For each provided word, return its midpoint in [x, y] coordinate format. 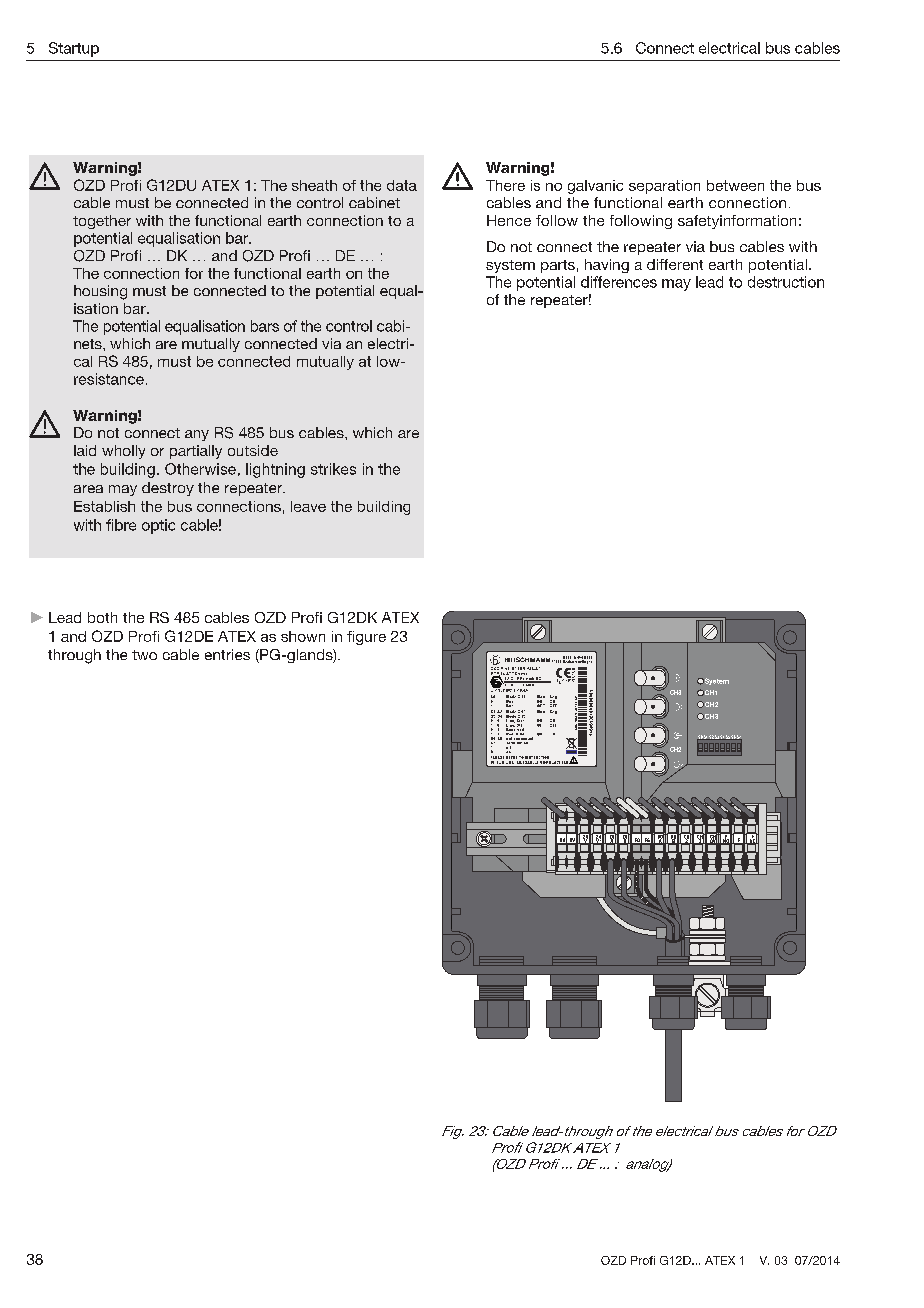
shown [303, 636]
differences [619, 282]
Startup [74, 49]
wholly [123, 452]
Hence [509, 220]
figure [366, 638]
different [675, 264]
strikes [333, 469]
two [144, 655]
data [402, 185]
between [735, 185]
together [102, 222]
